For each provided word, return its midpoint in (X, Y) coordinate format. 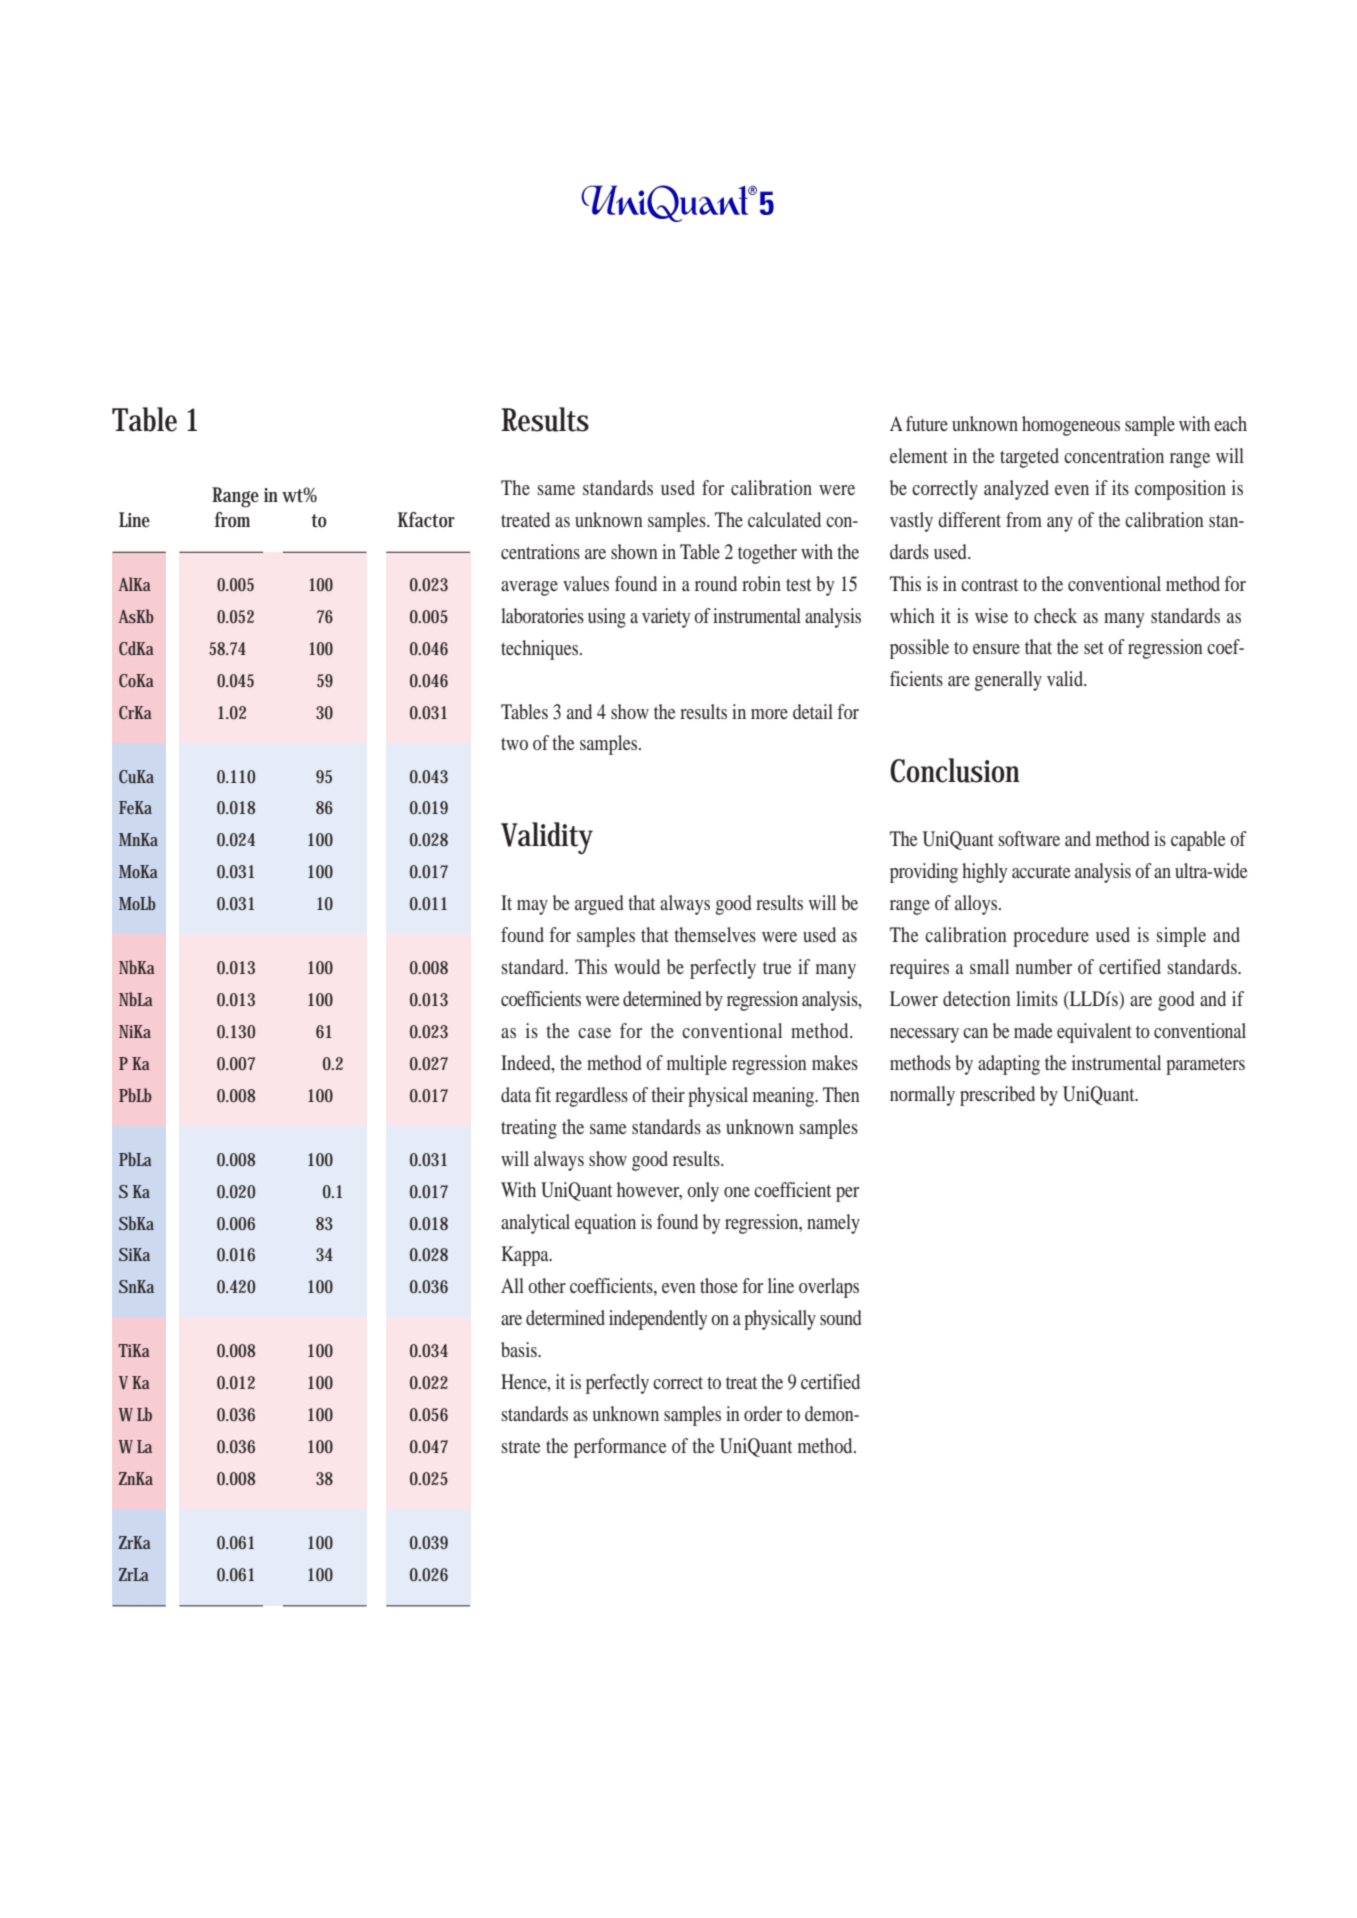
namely (833, 1224)
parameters (1205, 1066)
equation (605, 1224)
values (586, 583)
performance (620, 1448)
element (919, 455)
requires (919, 969)
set (1094, 648)
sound (840, 1317)
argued (599, 905)
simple (1181, 937)
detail (813, 711)
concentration (1114, 455)
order (763, 1413)
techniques (541, 650)
